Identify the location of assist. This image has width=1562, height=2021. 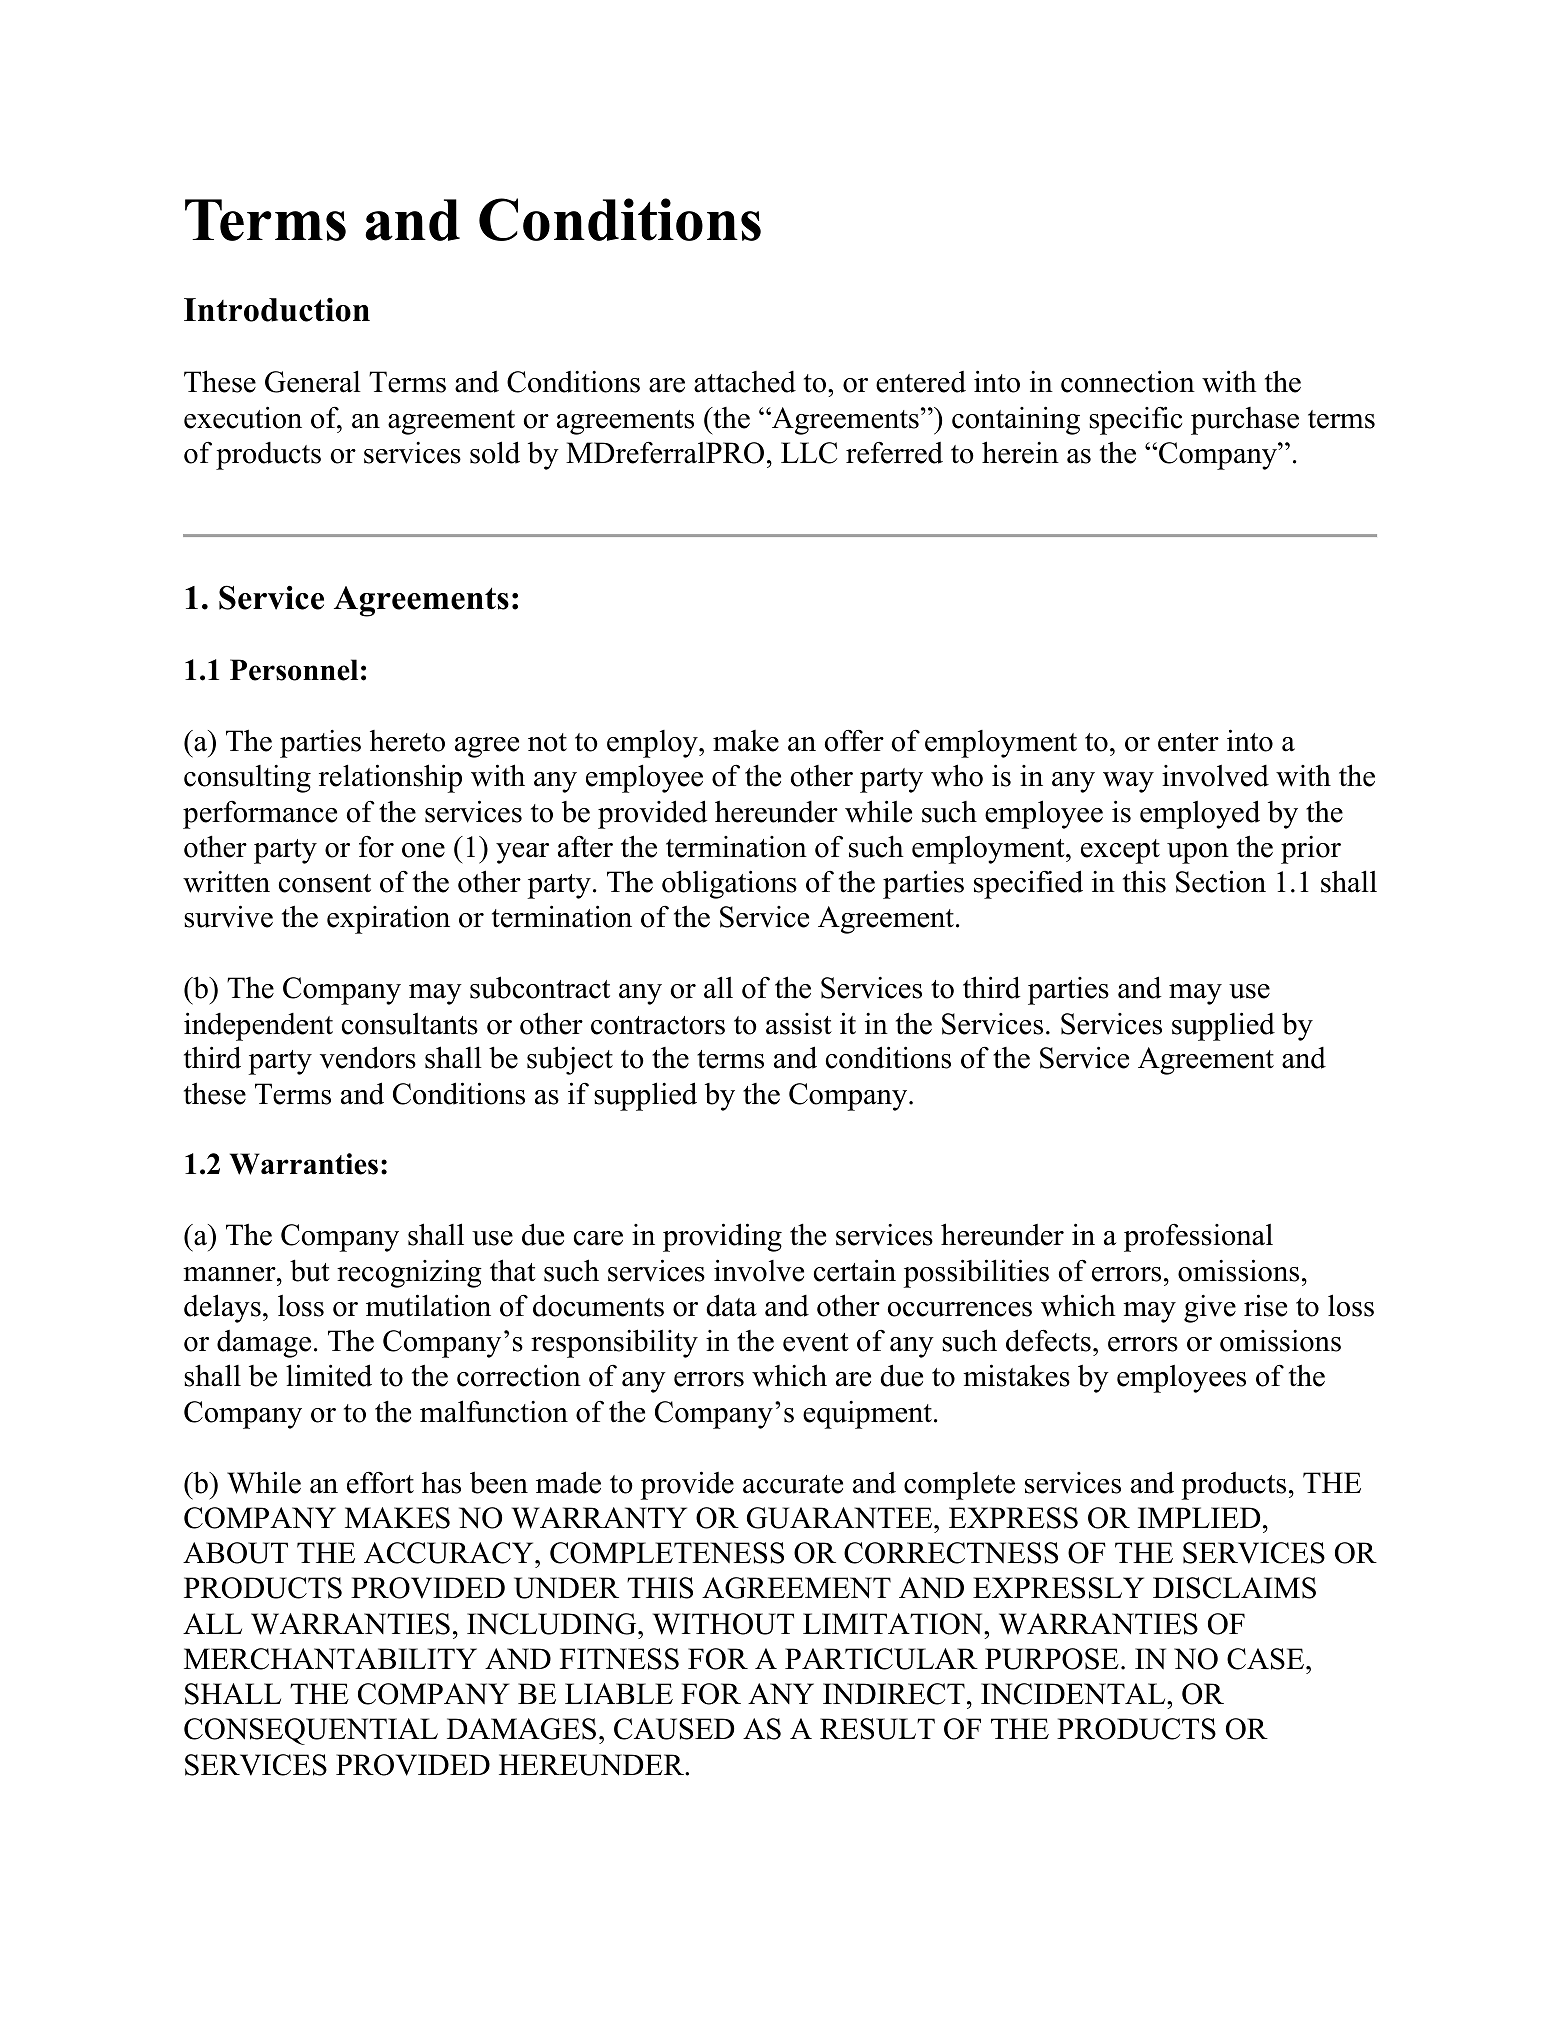
(799, 1024).
